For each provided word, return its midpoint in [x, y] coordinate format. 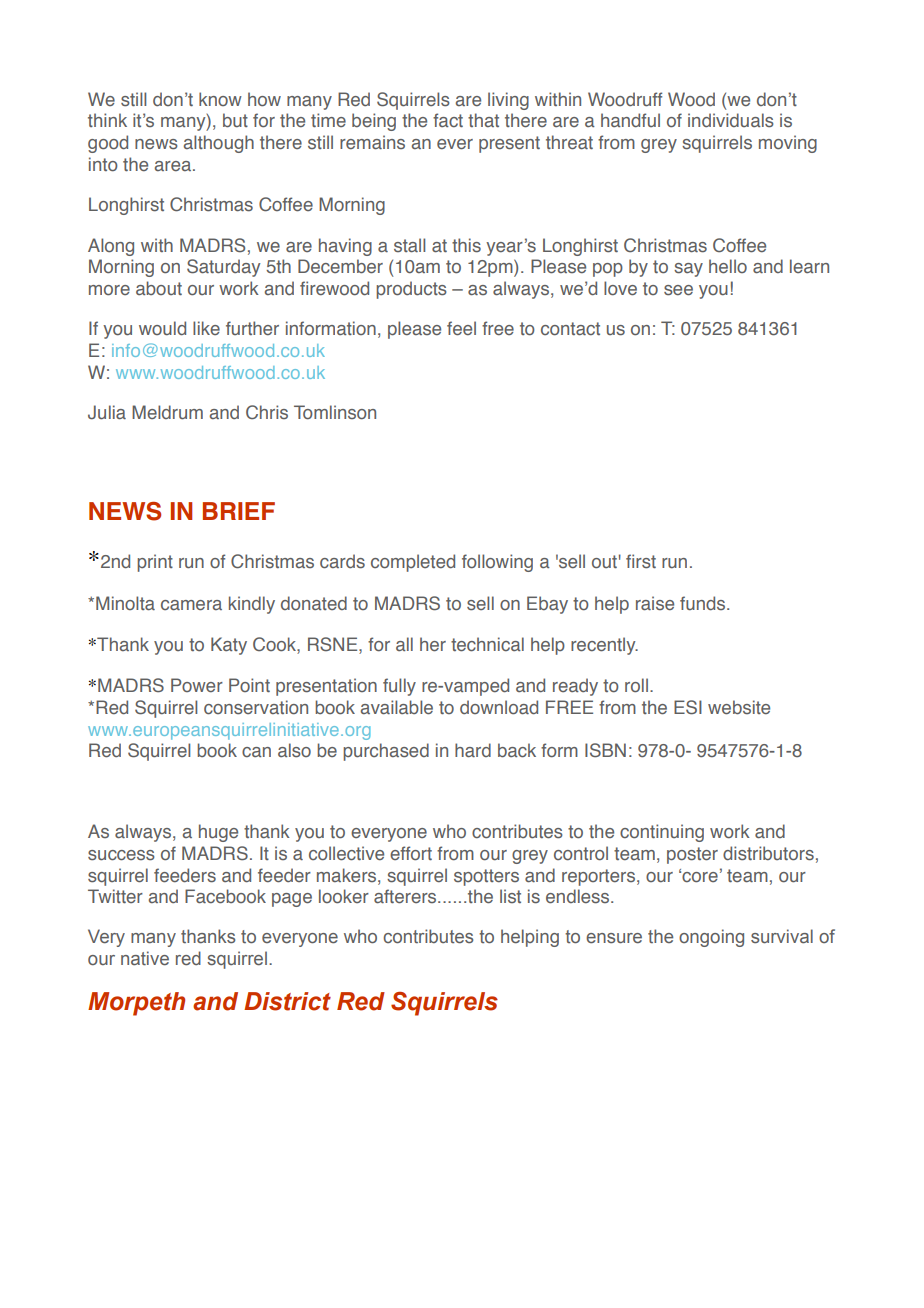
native [145, 958]
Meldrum [167, 412]
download [499, 707]
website [739, 707]
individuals [731, 120]
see [678, 290]
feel [461, 328]
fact [448, 120]
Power [197, 685]
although [219, 144]
